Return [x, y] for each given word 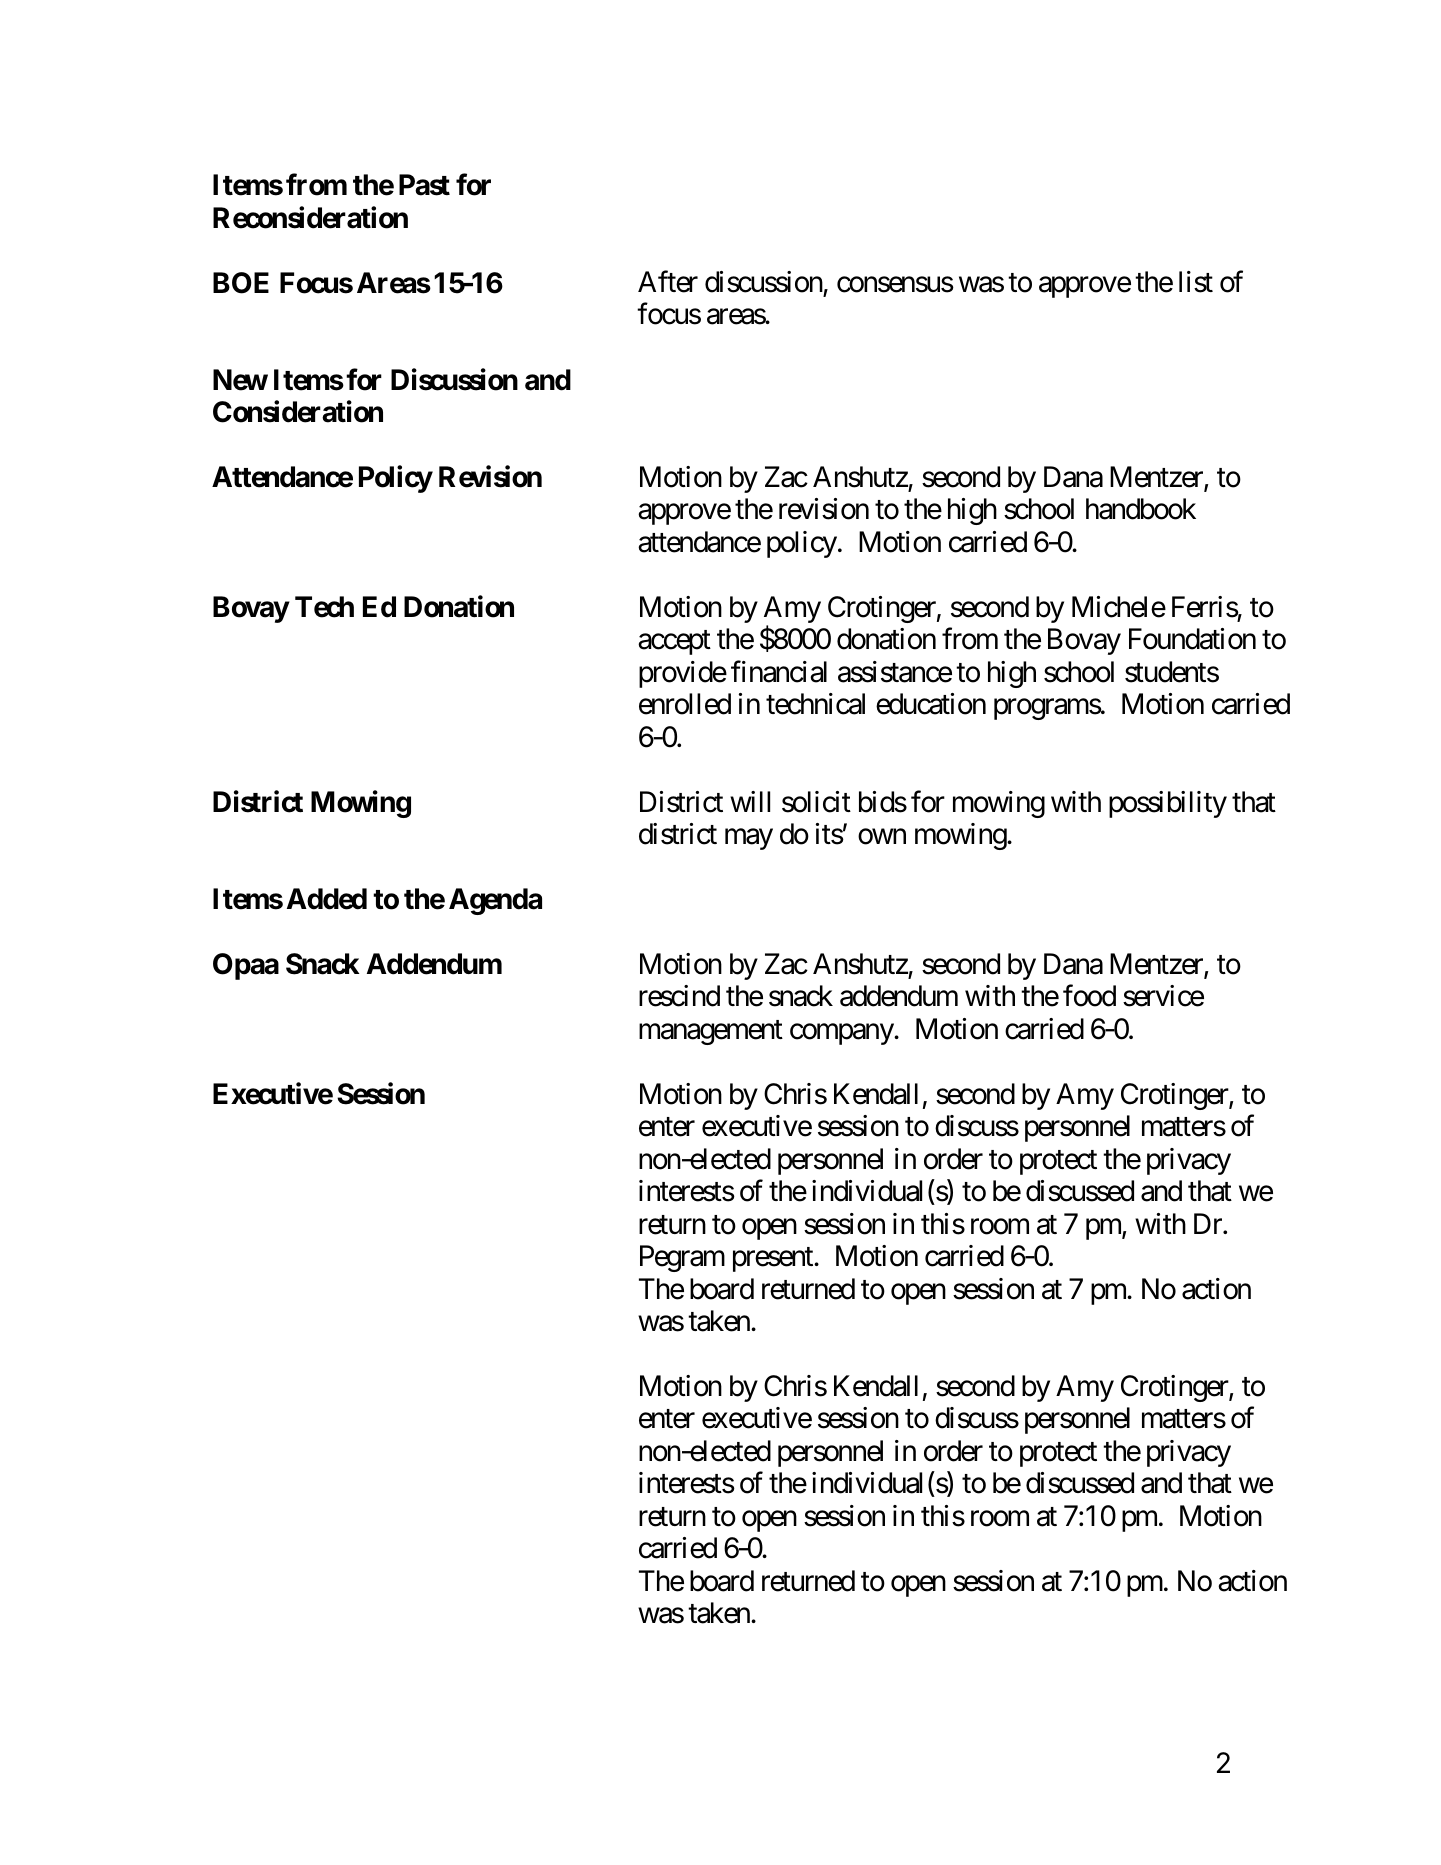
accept [674, 643]
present [774, 1260]
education [931, 704]
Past [424, 185]
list [1196, 282]
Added [327, 899]
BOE [241, 283]
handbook [1141, 509]
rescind [679, 996]
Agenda [495, 901]
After [668, 282]
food [1089, 996]
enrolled [685, 704]
